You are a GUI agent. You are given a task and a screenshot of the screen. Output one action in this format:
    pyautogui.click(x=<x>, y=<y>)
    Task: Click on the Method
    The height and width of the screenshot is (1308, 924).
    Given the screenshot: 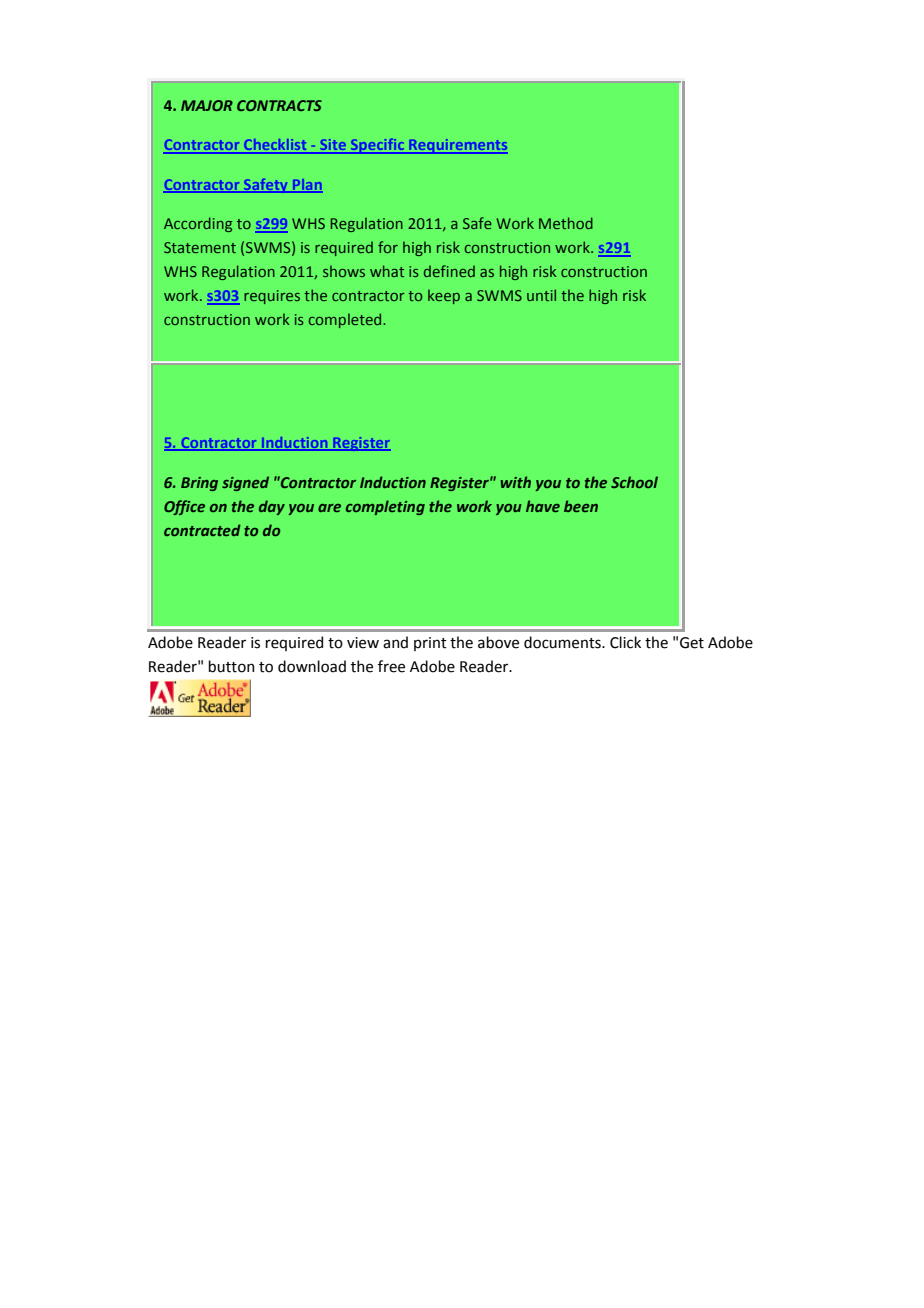 What is the action you would take?
    pyautogui.click(x=566, y=223)
